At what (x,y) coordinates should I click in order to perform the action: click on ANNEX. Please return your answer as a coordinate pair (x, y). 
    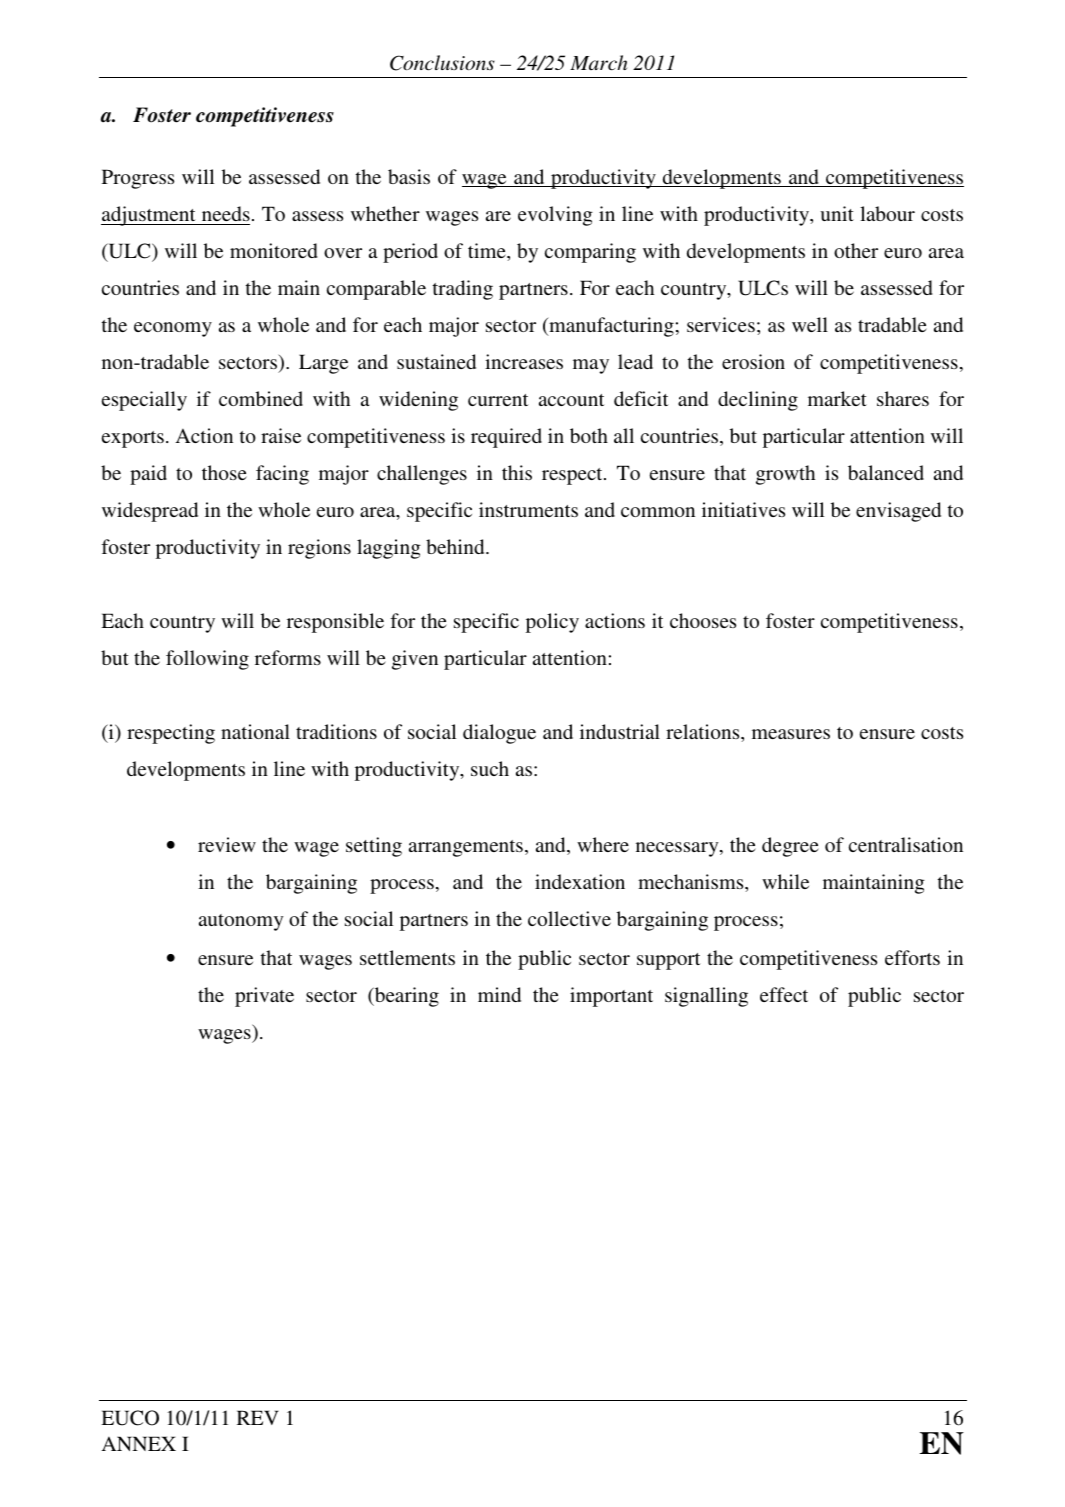
    Looking at the image, I should click on (138, 1443).
